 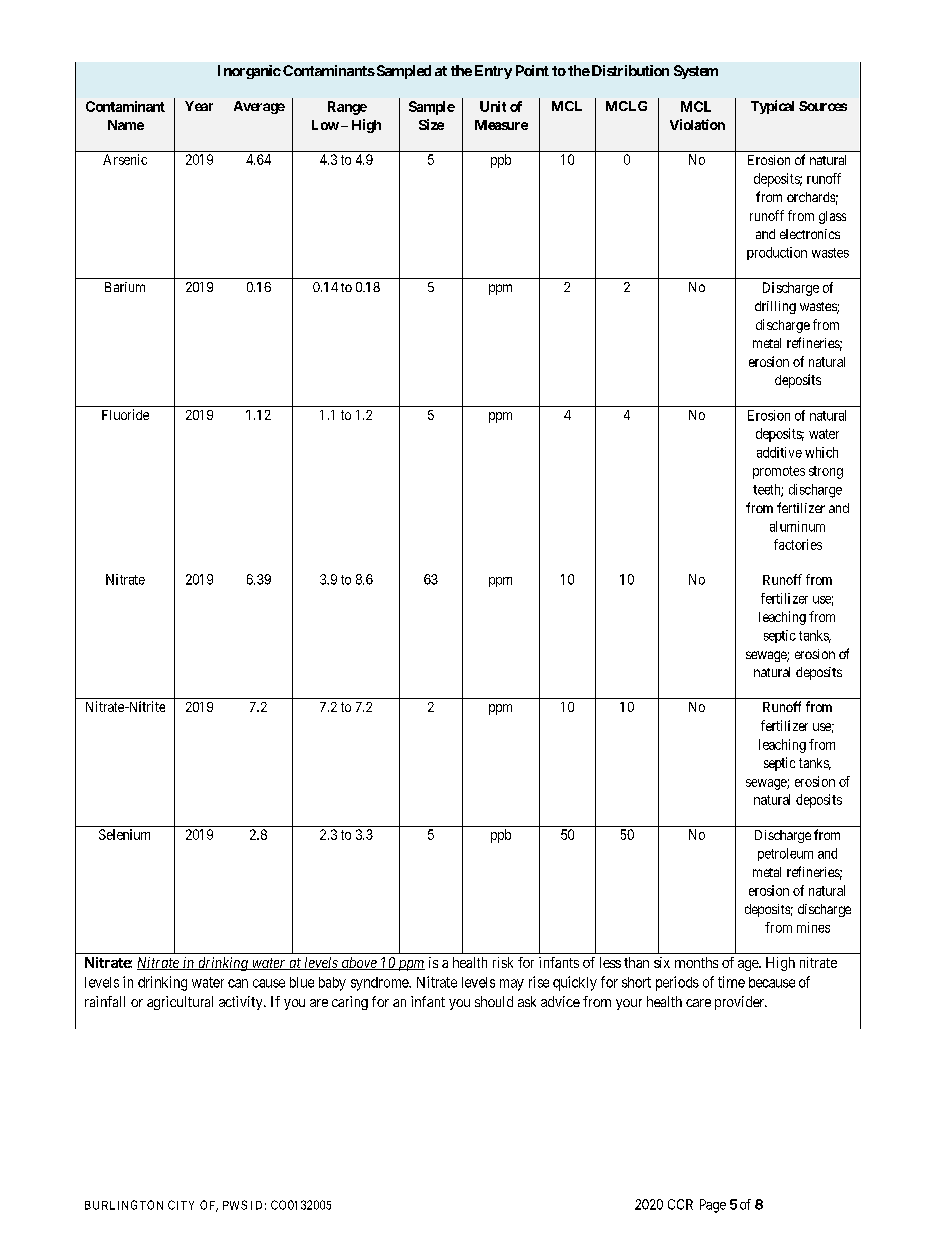 I want to click on CCR, so click(x=680, y=1204).
